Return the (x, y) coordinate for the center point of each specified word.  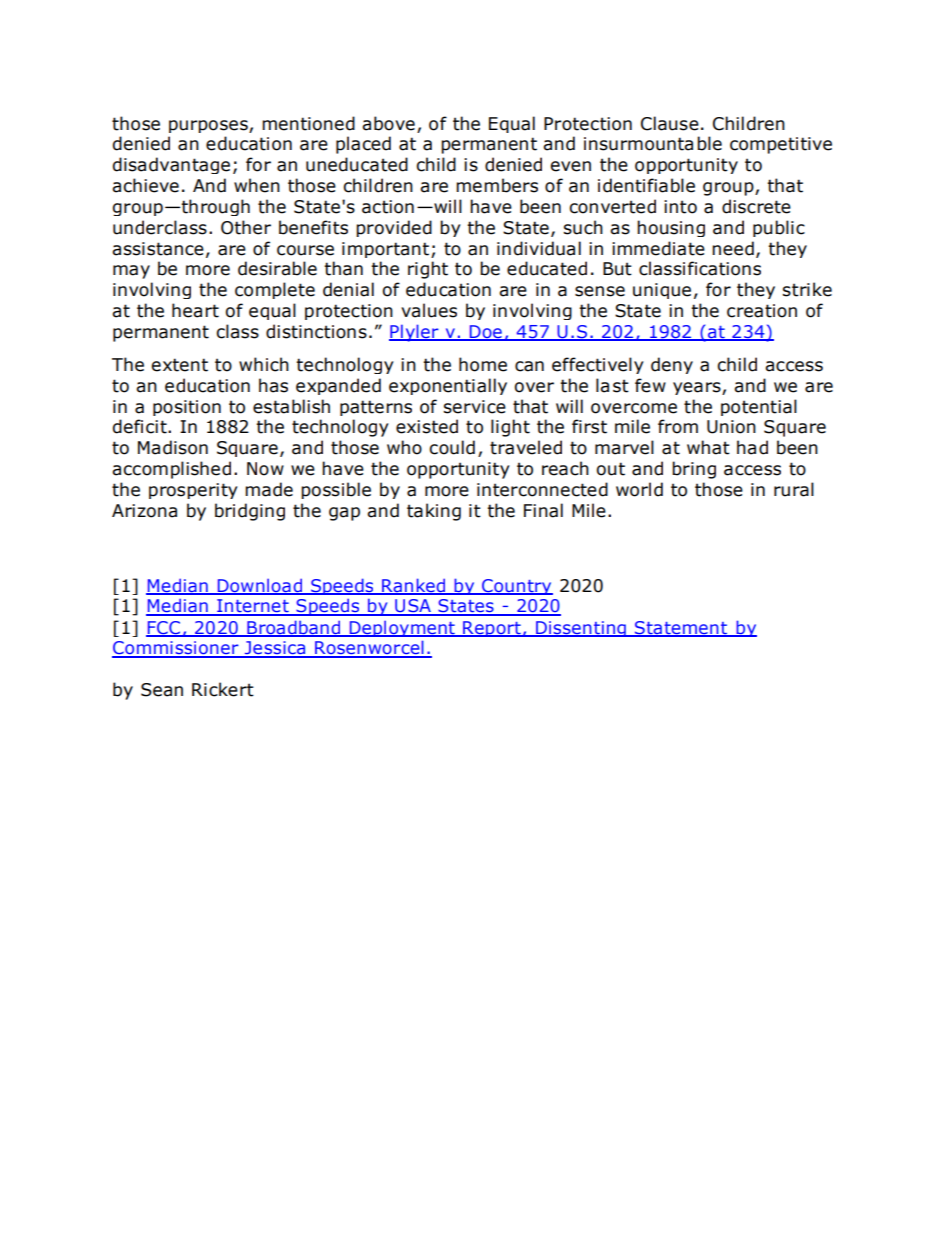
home (483, 364)
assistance (158, 249)
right (428, 270)
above (388, 123)
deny (672, 365)
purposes (209, 126)
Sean (162, 690)
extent (180, 365)
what (708, 447)
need (733, 248)
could (452, 447)
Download (259, 586)
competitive (781, 145)
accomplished (171, 470)
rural (794, 489)
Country (516, 587)
